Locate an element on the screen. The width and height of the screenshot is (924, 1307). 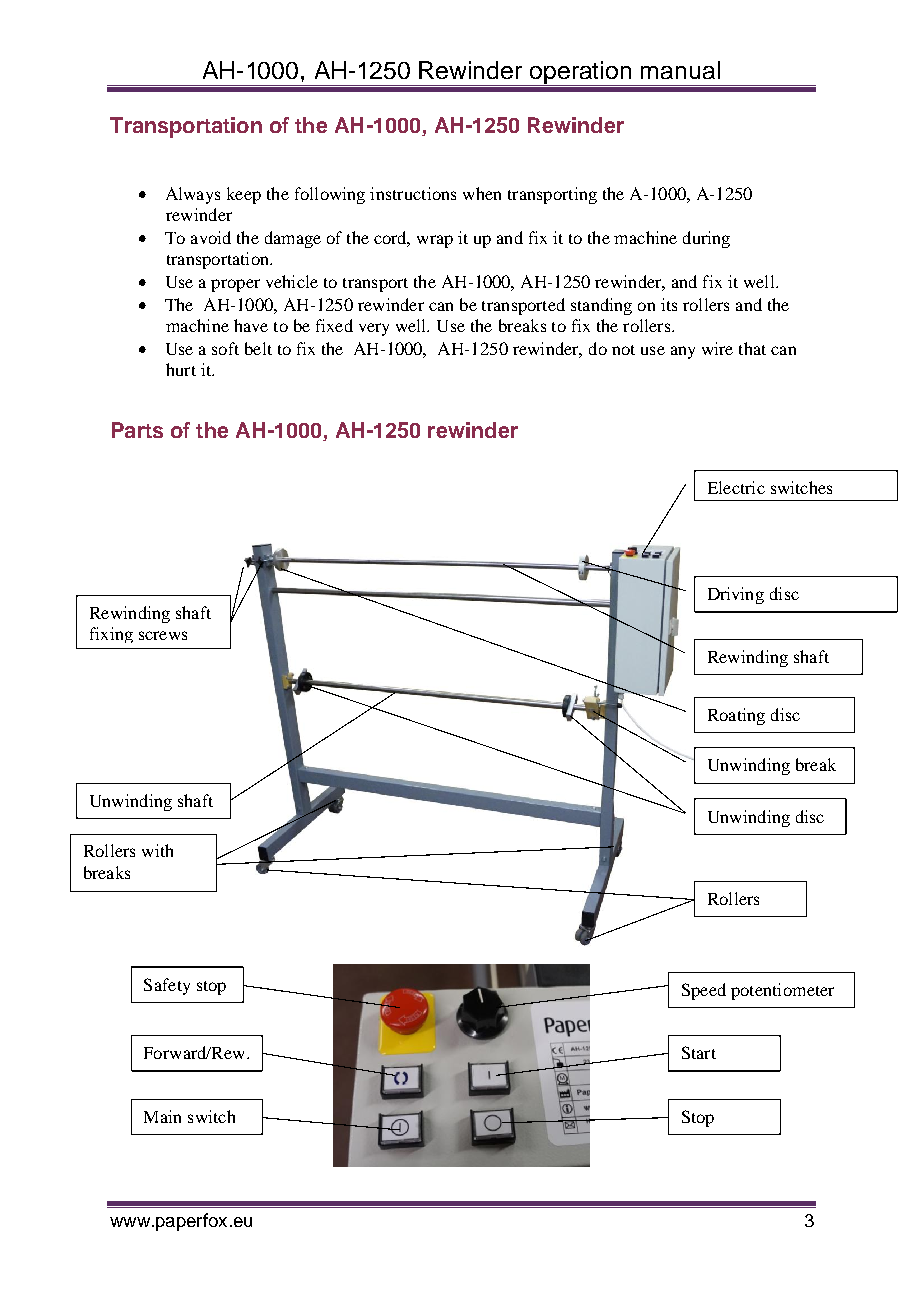
Speed is located at coordinates (704, 991).
